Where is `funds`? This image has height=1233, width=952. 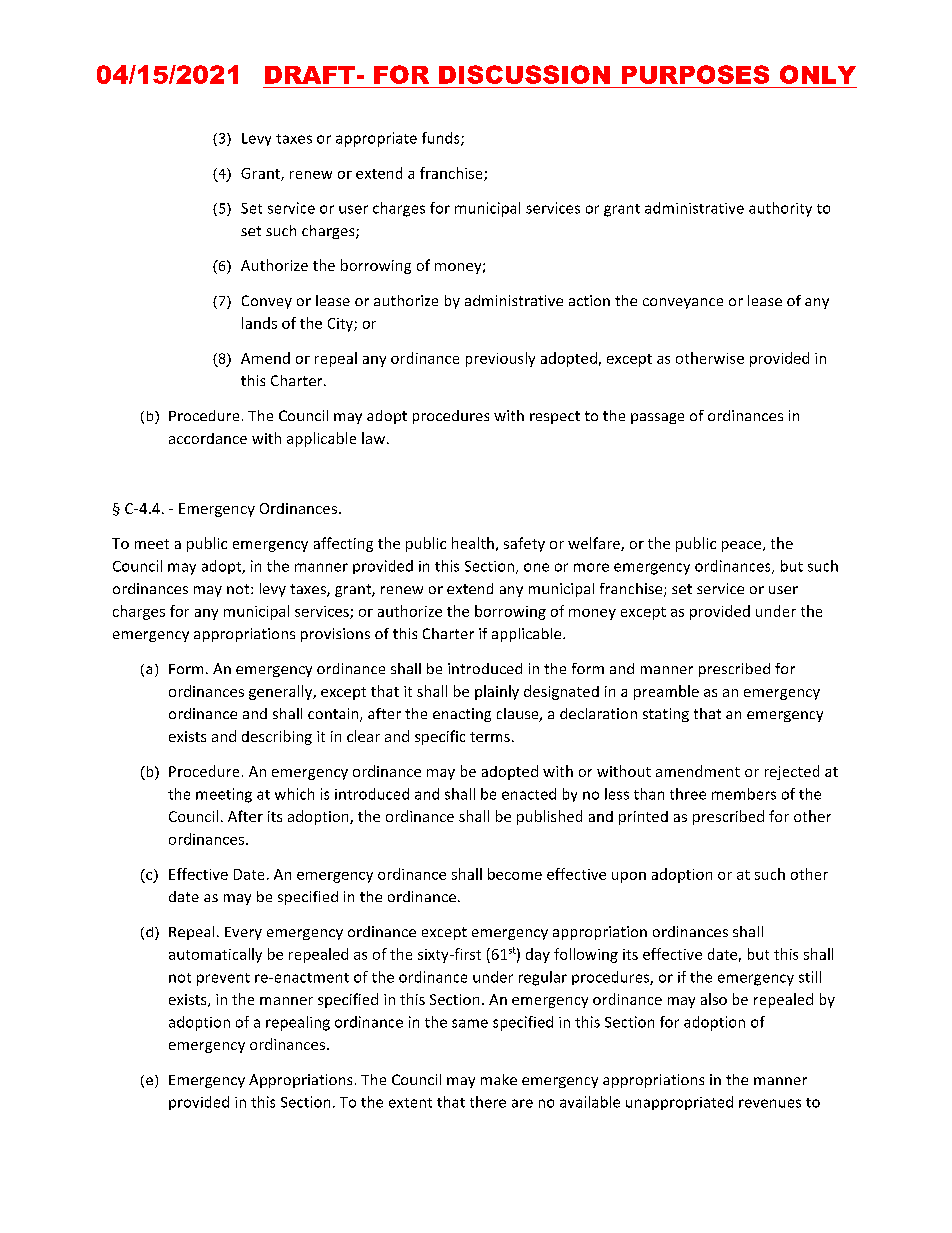 funds is located at coordinates (442, 139).
